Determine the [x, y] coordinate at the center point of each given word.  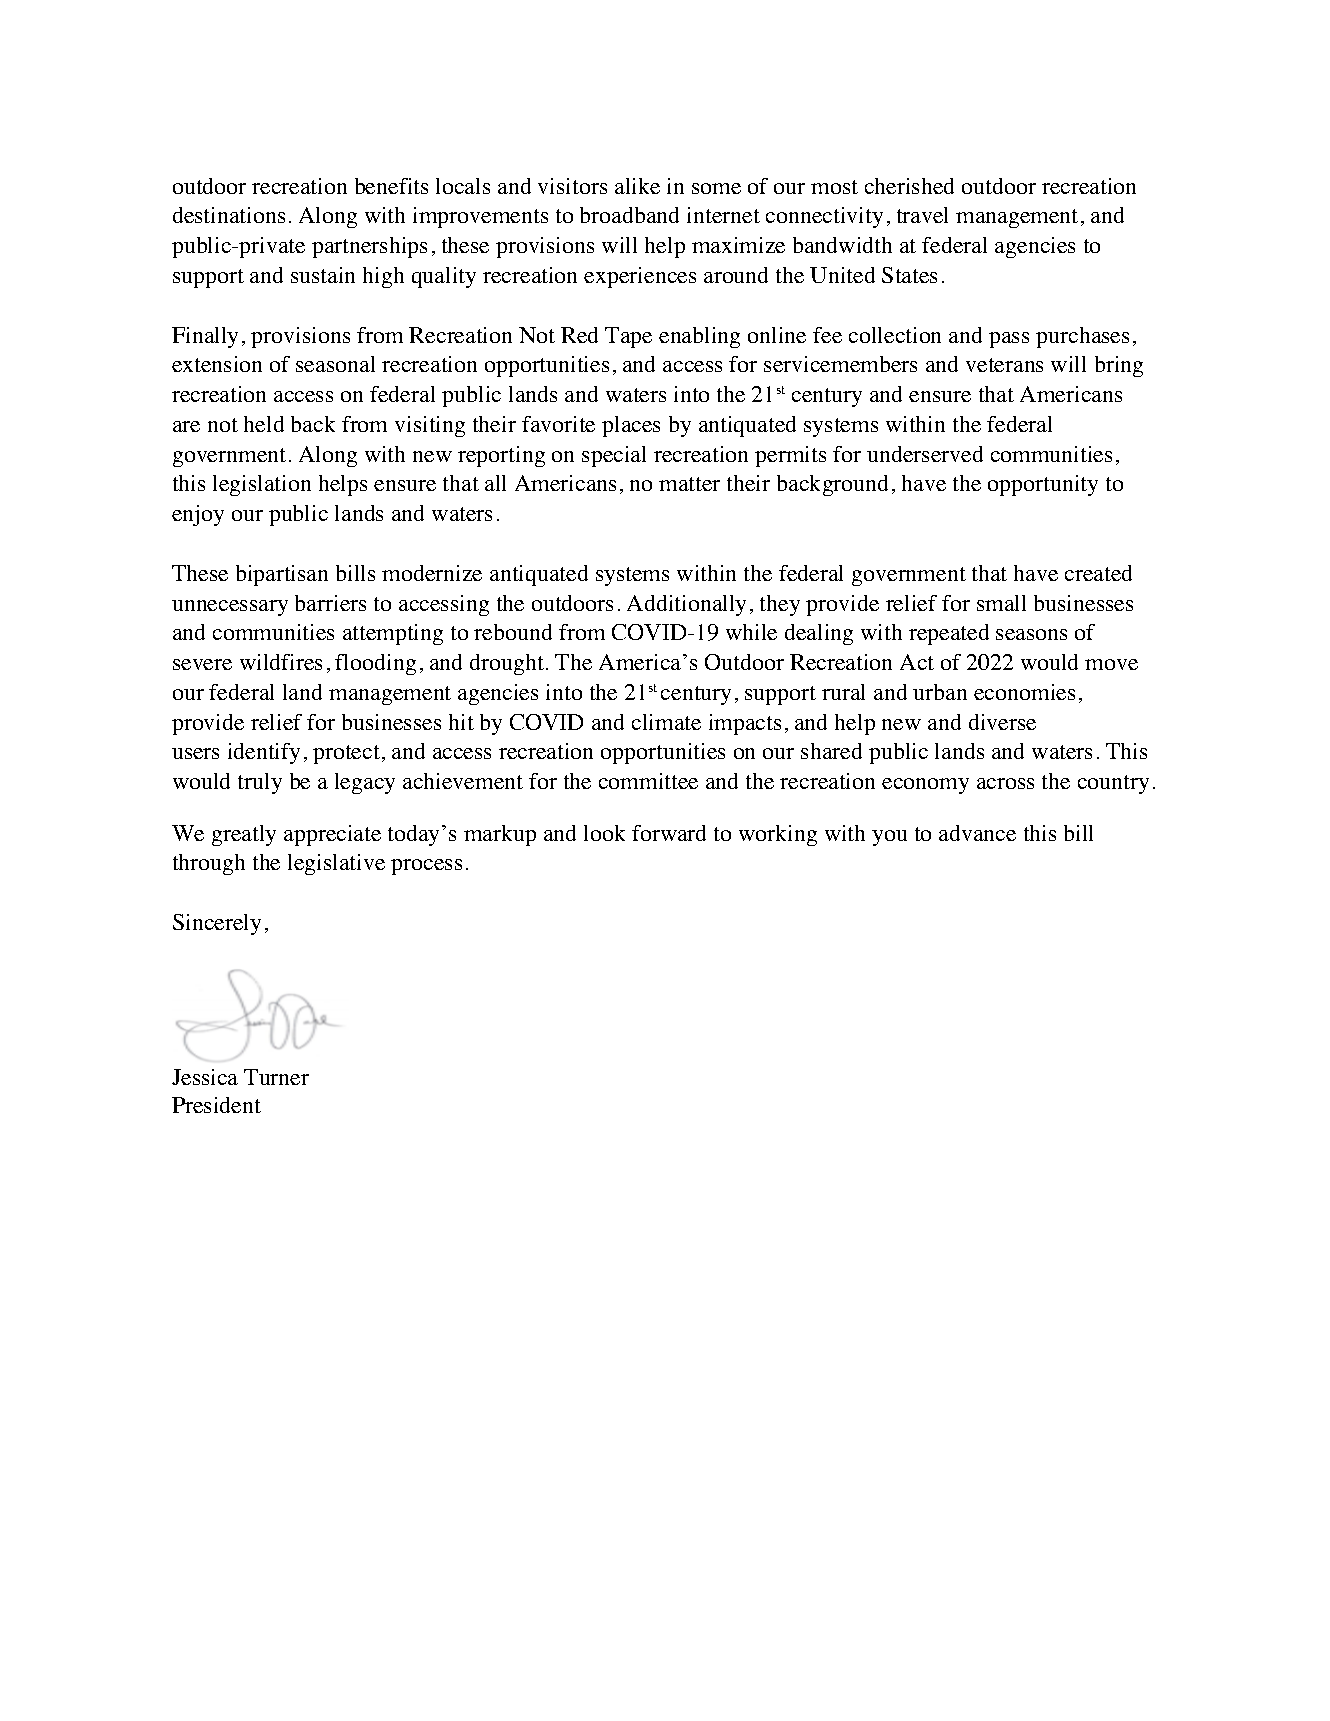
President [216, 1105]
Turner [276, 1077]
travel [922, 215]
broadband [629, 215]
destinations [229, 215]
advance [977, 833]
